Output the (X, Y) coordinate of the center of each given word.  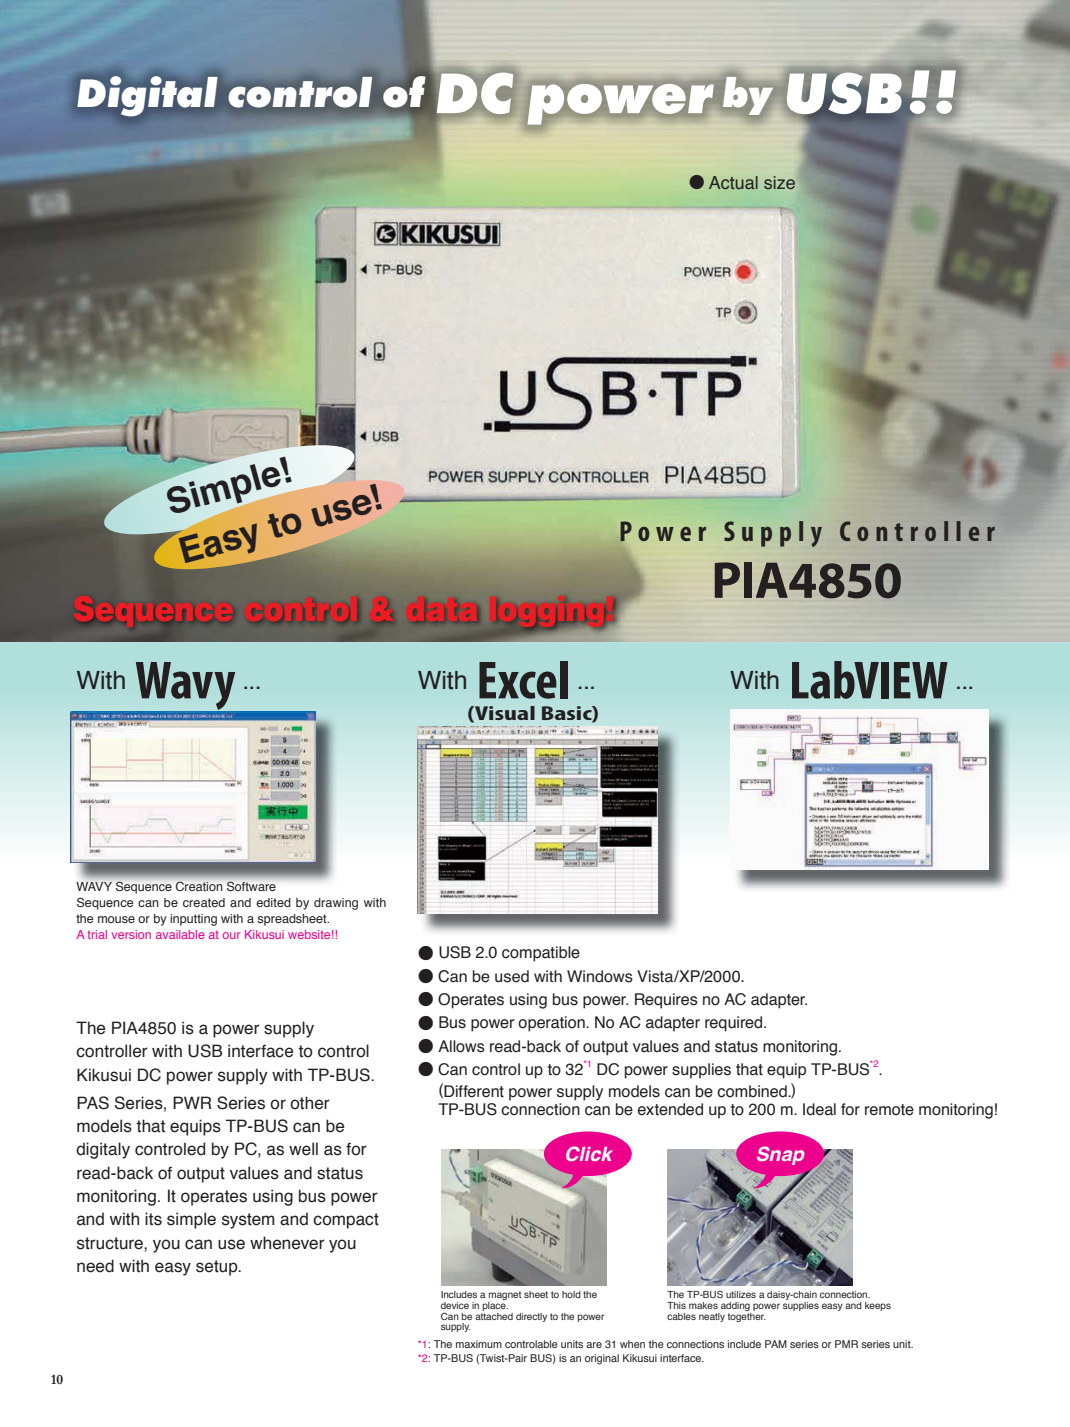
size (779, 182)
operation (552, 1024)
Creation (199, 886)
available (180, 934)
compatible (541, 954)
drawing (336, 904)
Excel (523, 680)
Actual (733, 182)
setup (218, 1268)
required (735, 1024)
